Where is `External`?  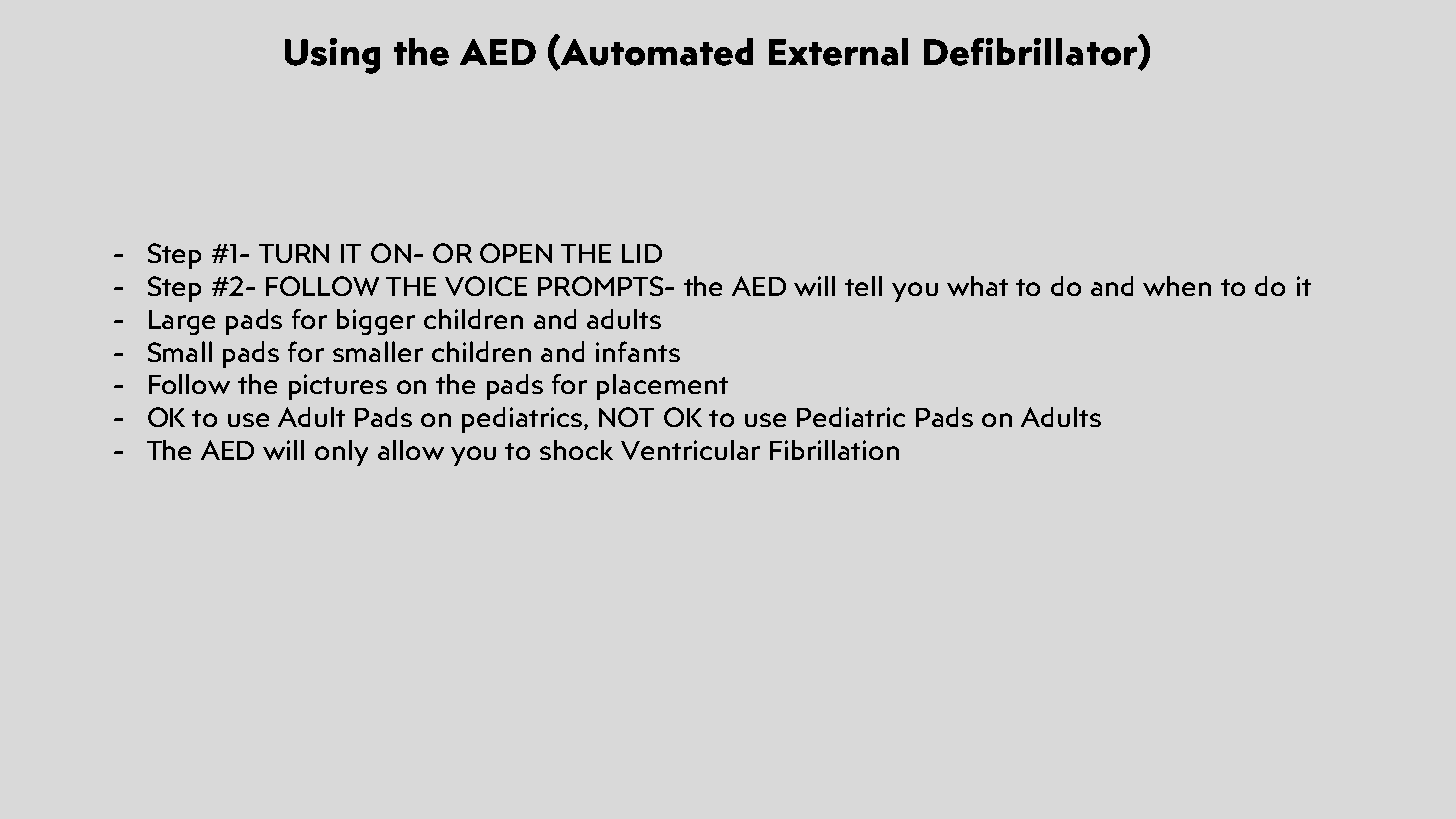
External is located at coordinates (838, 52).
